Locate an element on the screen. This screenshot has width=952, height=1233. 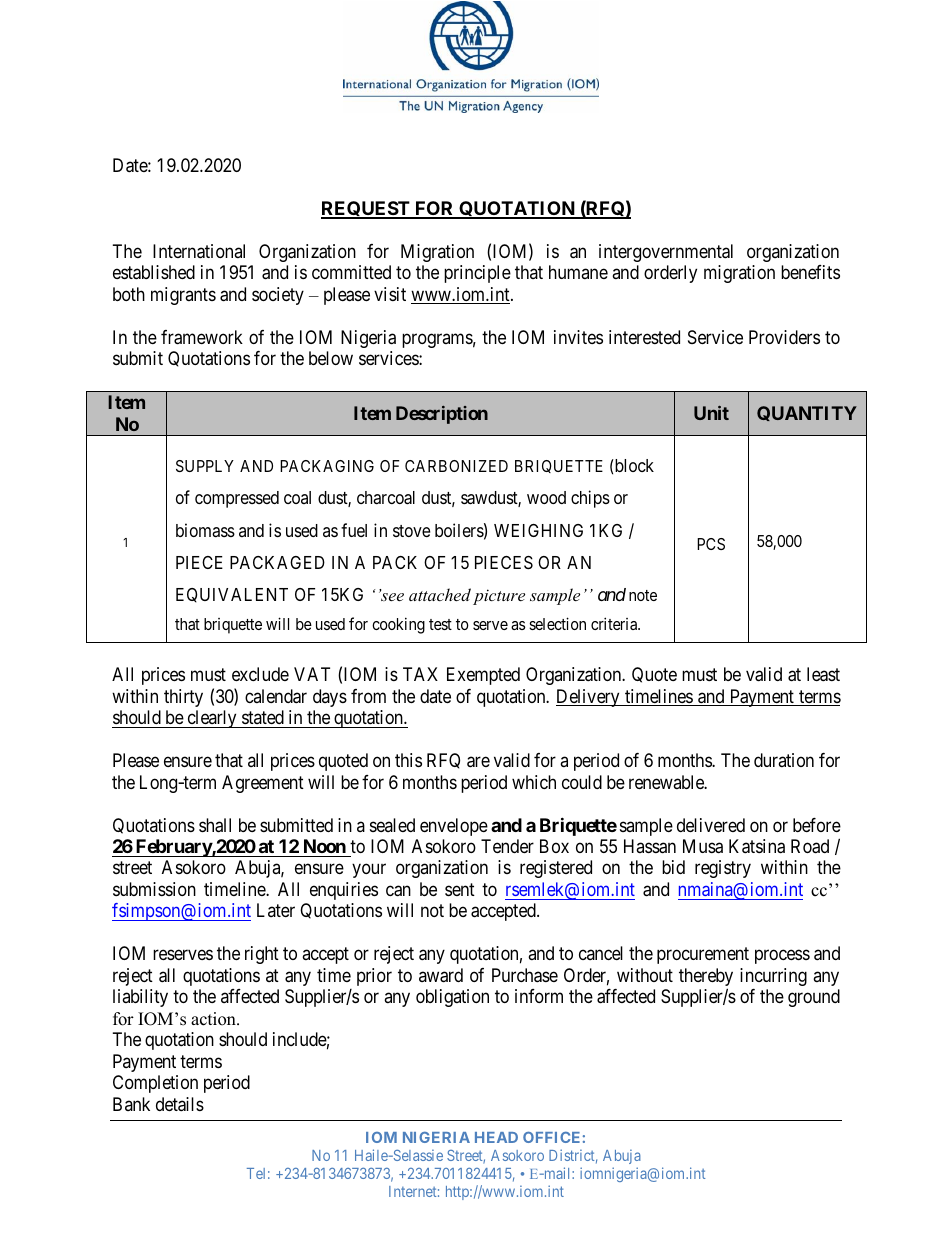
Description is located at coordinates (442, 415).
